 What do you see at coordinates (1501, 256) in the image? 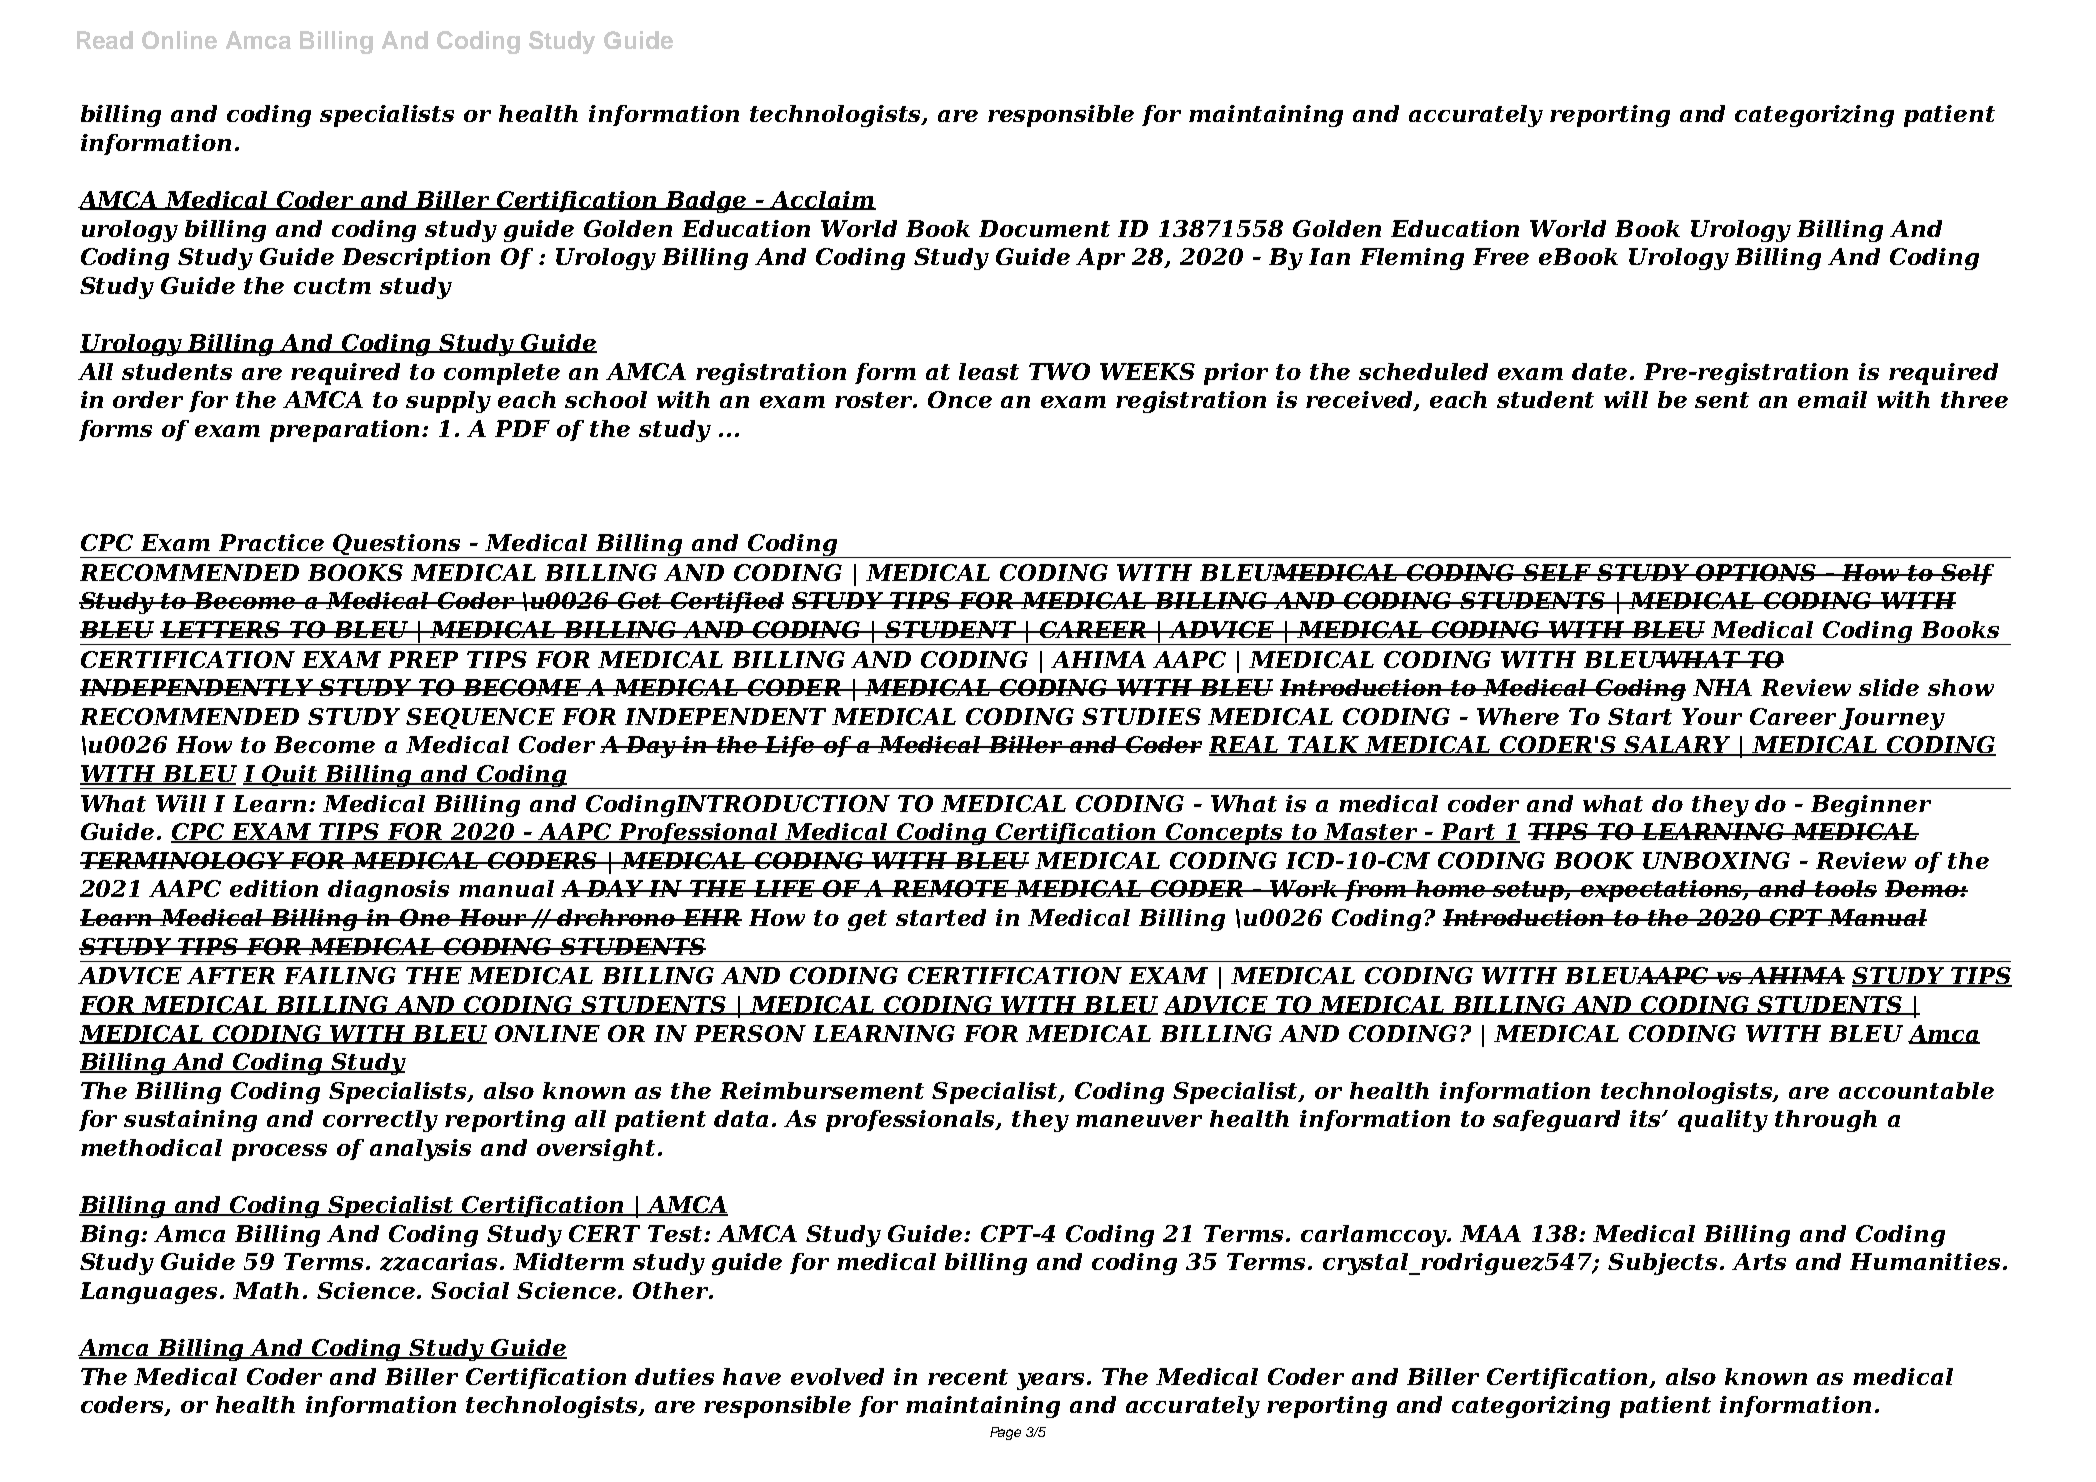
I see `Free` at bounding box center [1501, 256].
